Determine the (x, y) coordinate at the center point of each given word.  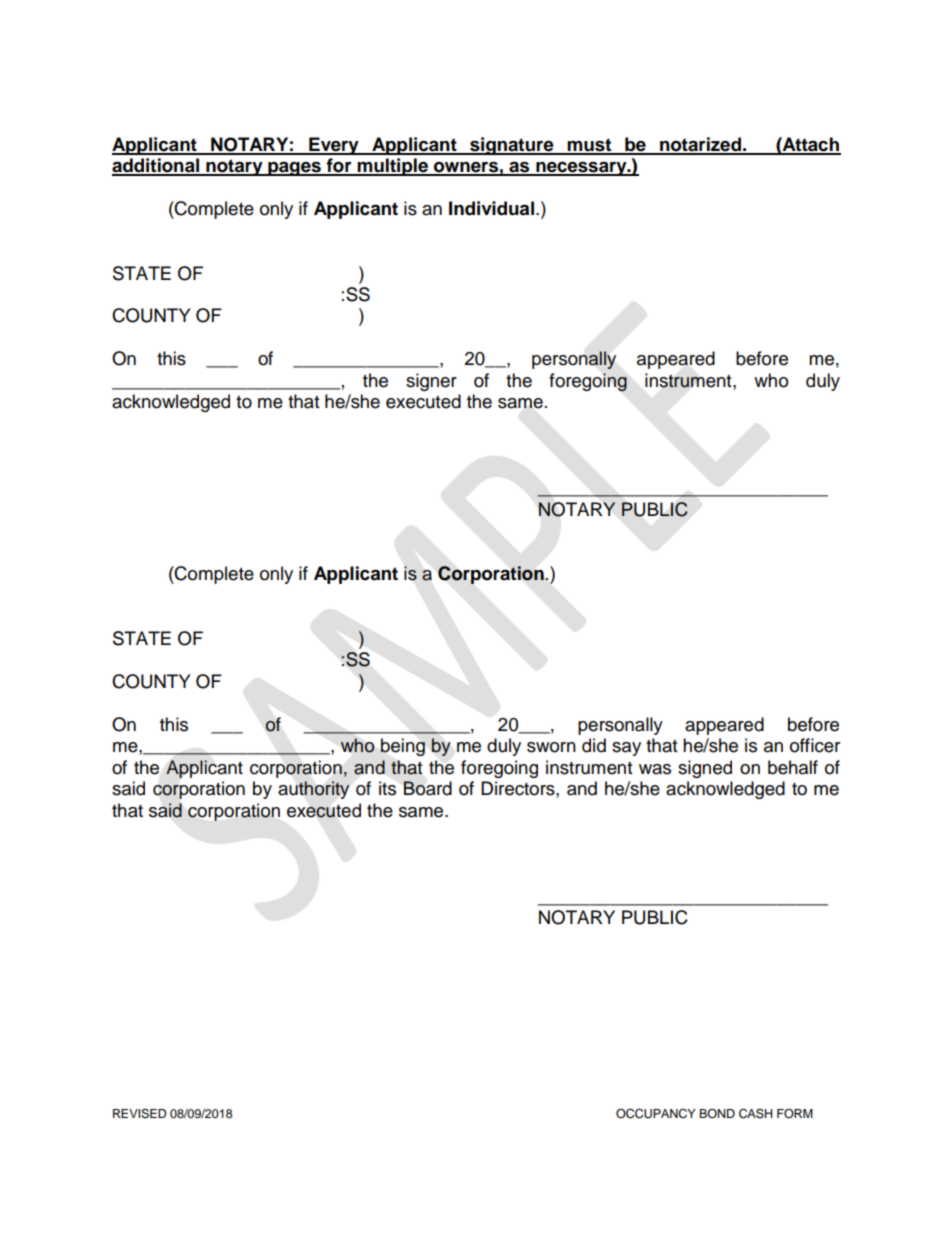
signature (512, 146)
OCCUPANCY (656, 1113)
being (402, 747)
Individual (491, 208)
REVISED (140, 1114)
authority (314, 790)
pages (294, 168)
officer (815, 745)
